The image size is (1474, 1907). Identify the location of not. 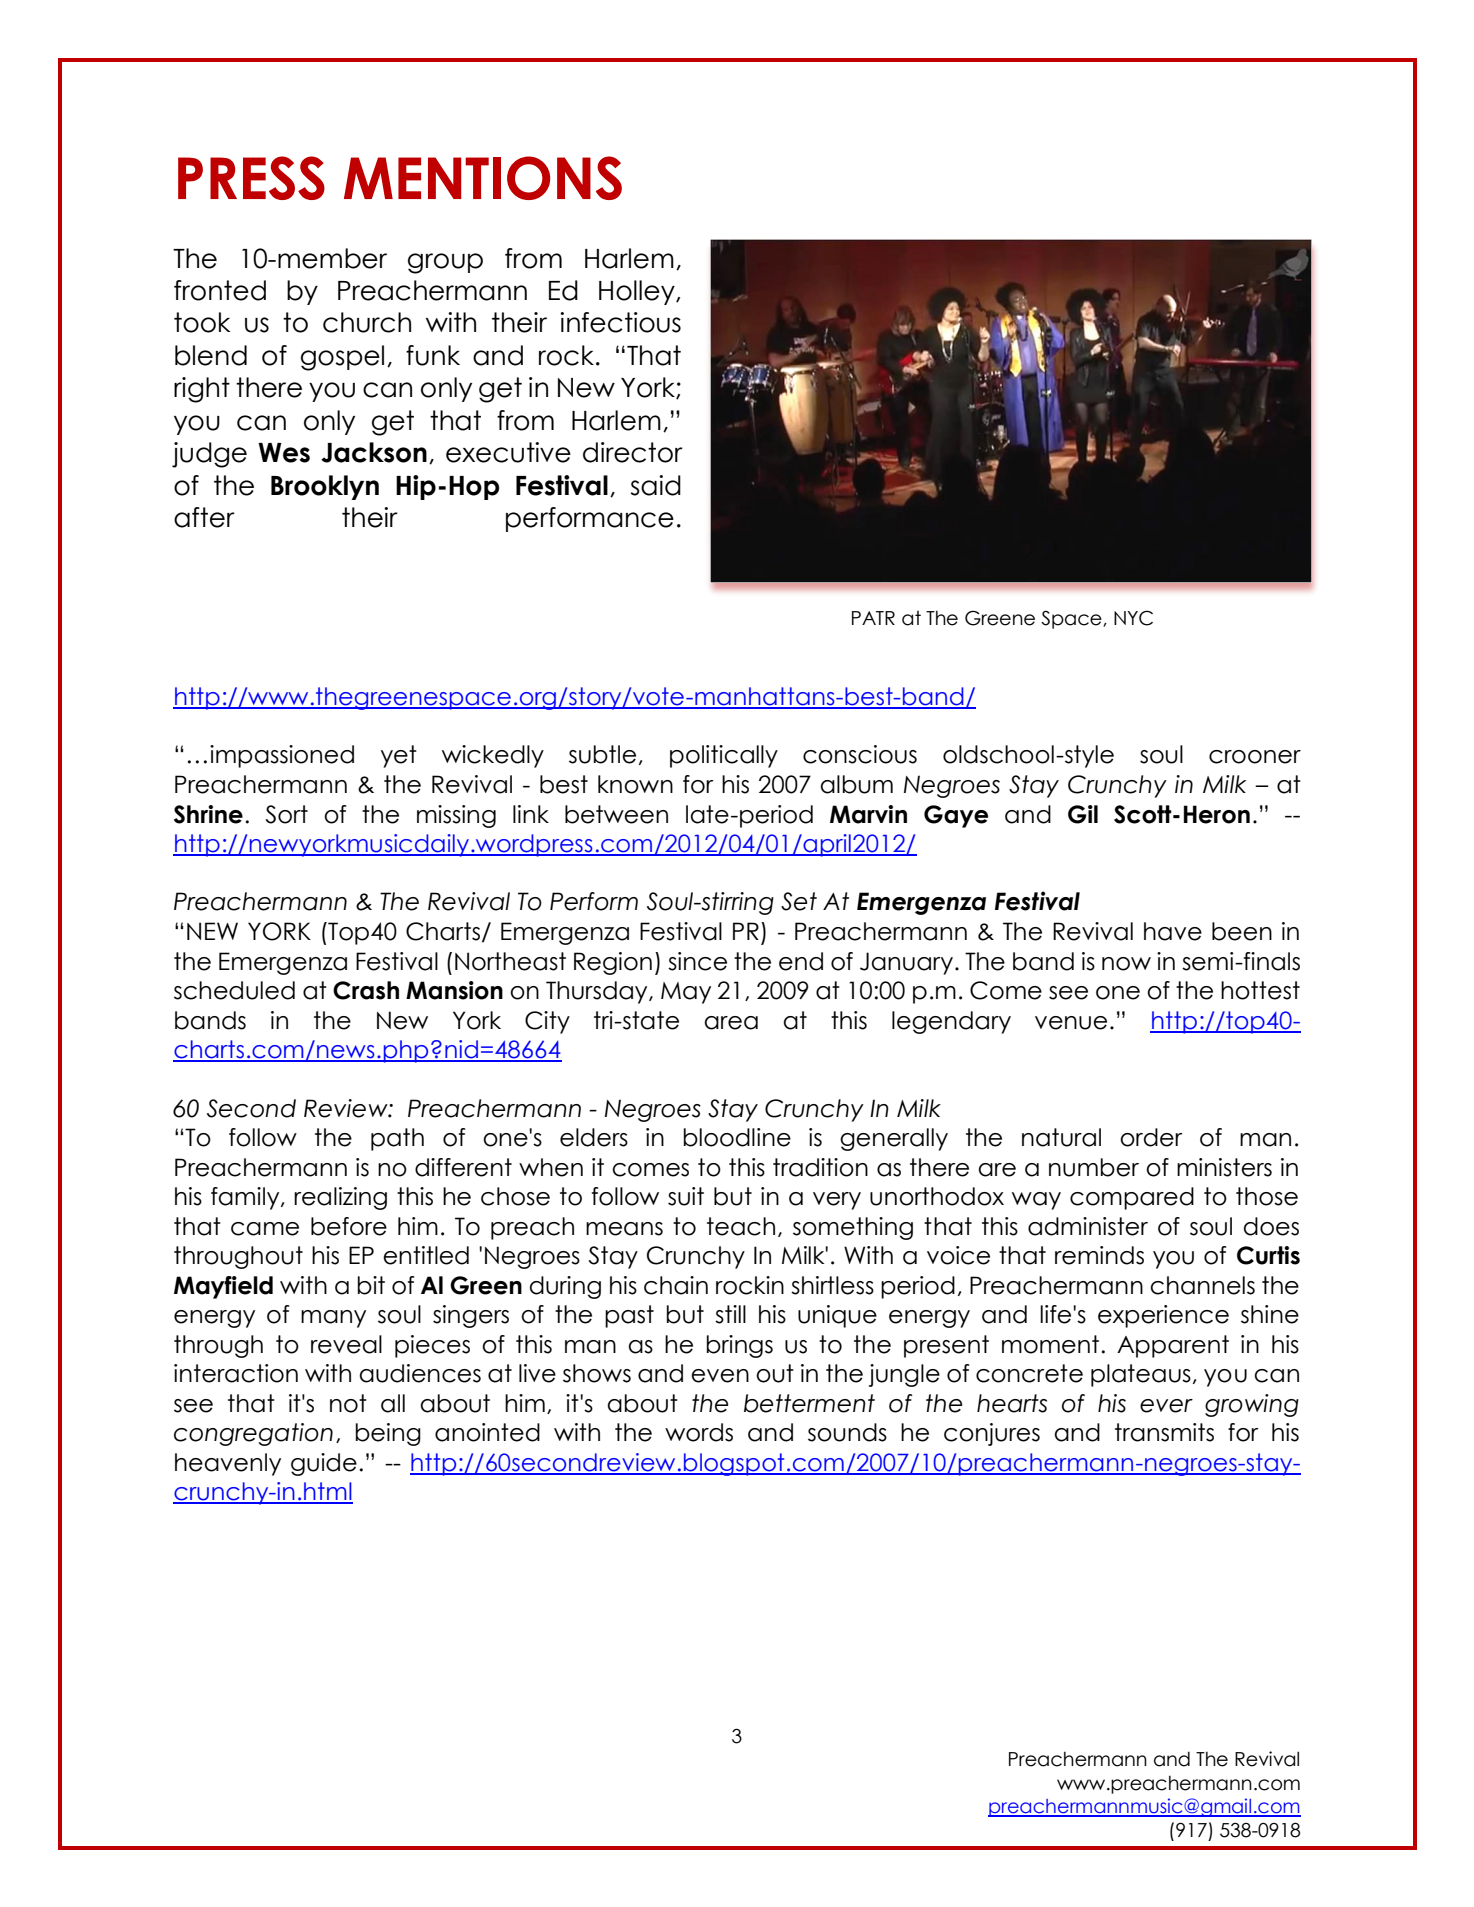
(348, 1403).
